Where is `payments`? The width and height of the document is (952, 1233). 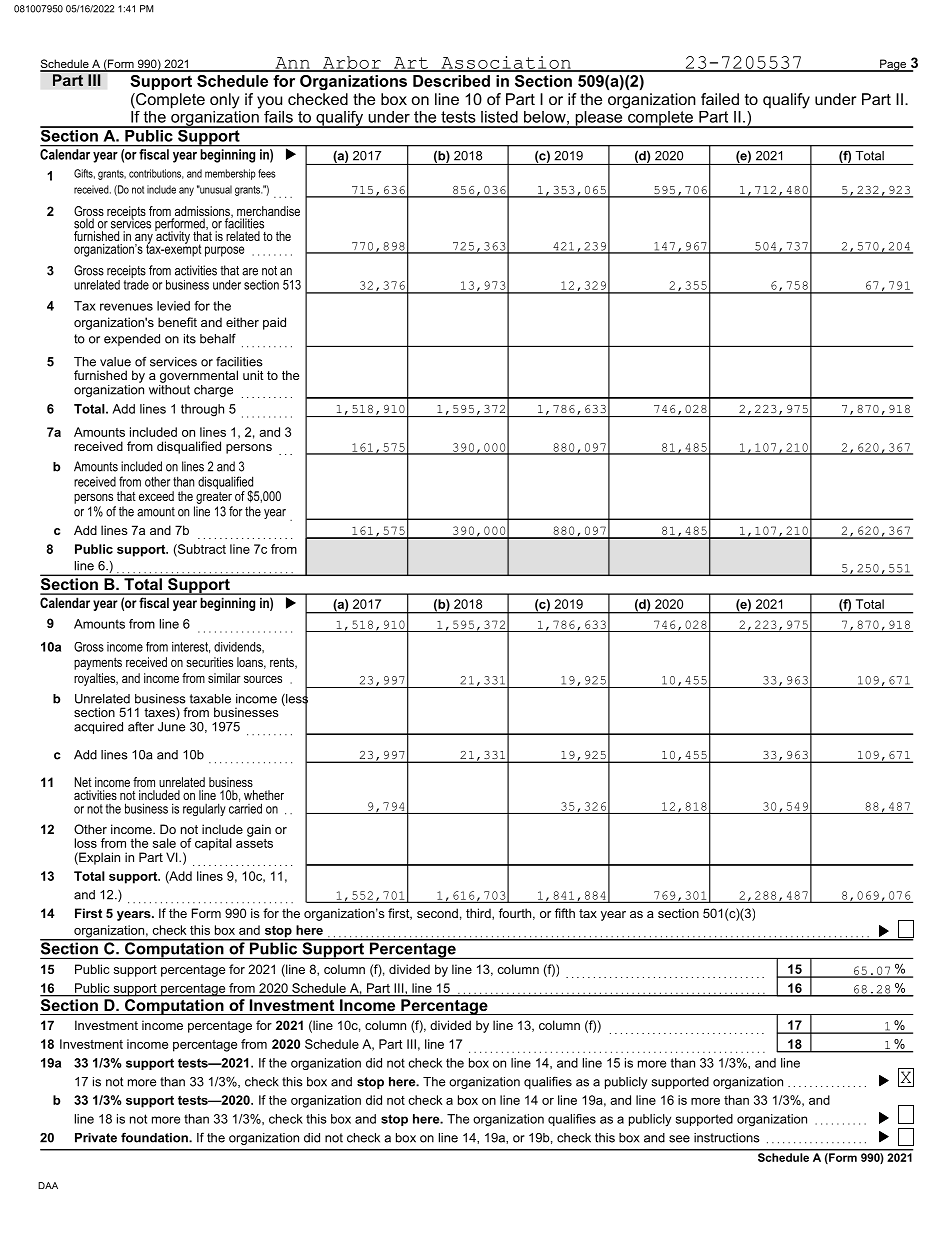
payments is located at coordinates (98, 663).
